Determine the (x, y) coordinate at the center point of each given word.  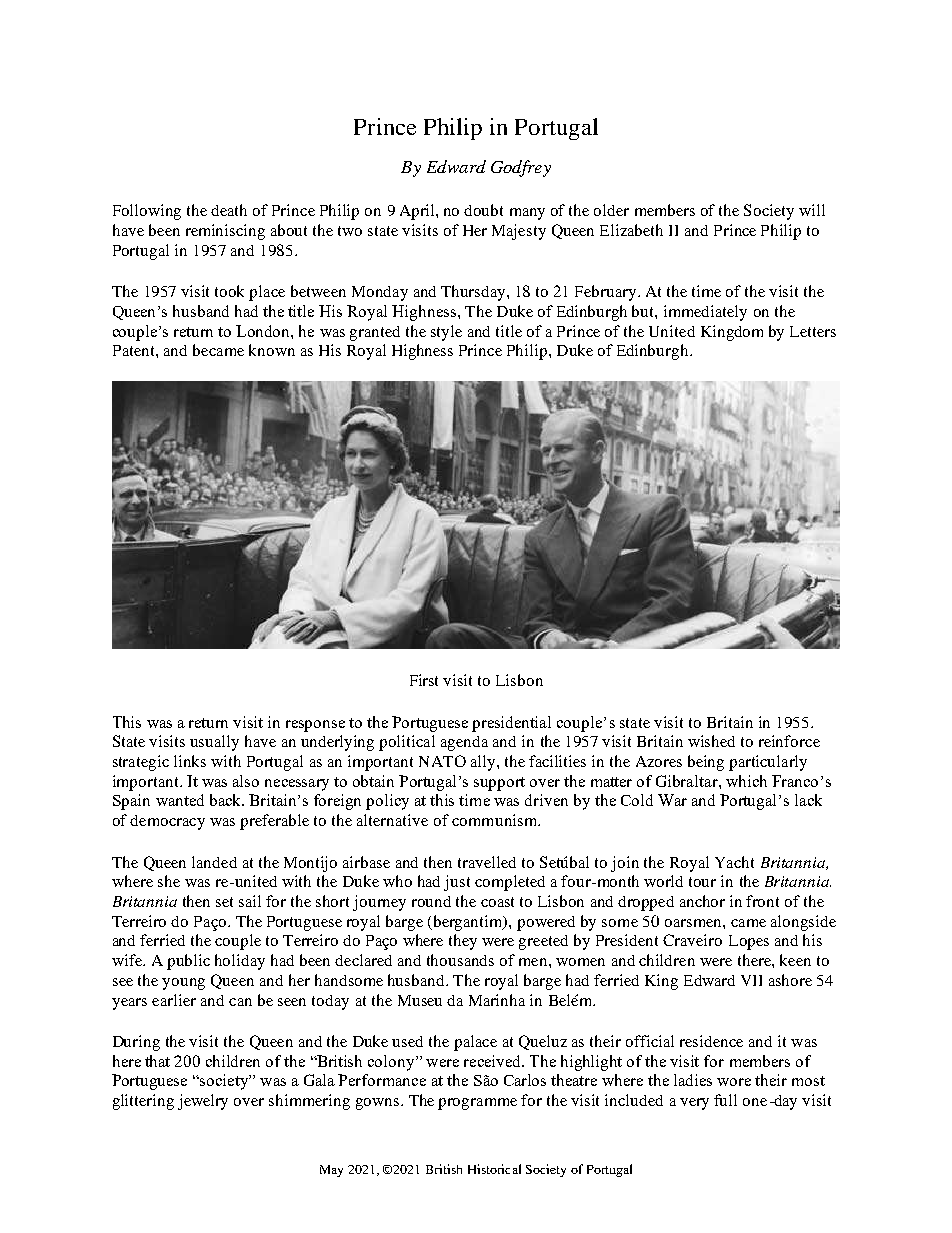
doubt (483, 210)
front (762, 901)
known (272, 350)
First (424, 680)
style (446, 333)
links (190, 761)
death (229, 210)
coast (497, 902)
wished (711, 741)
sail (250, 901)
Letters (813, 331)
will (812, 210)
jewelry (203, 1102)
